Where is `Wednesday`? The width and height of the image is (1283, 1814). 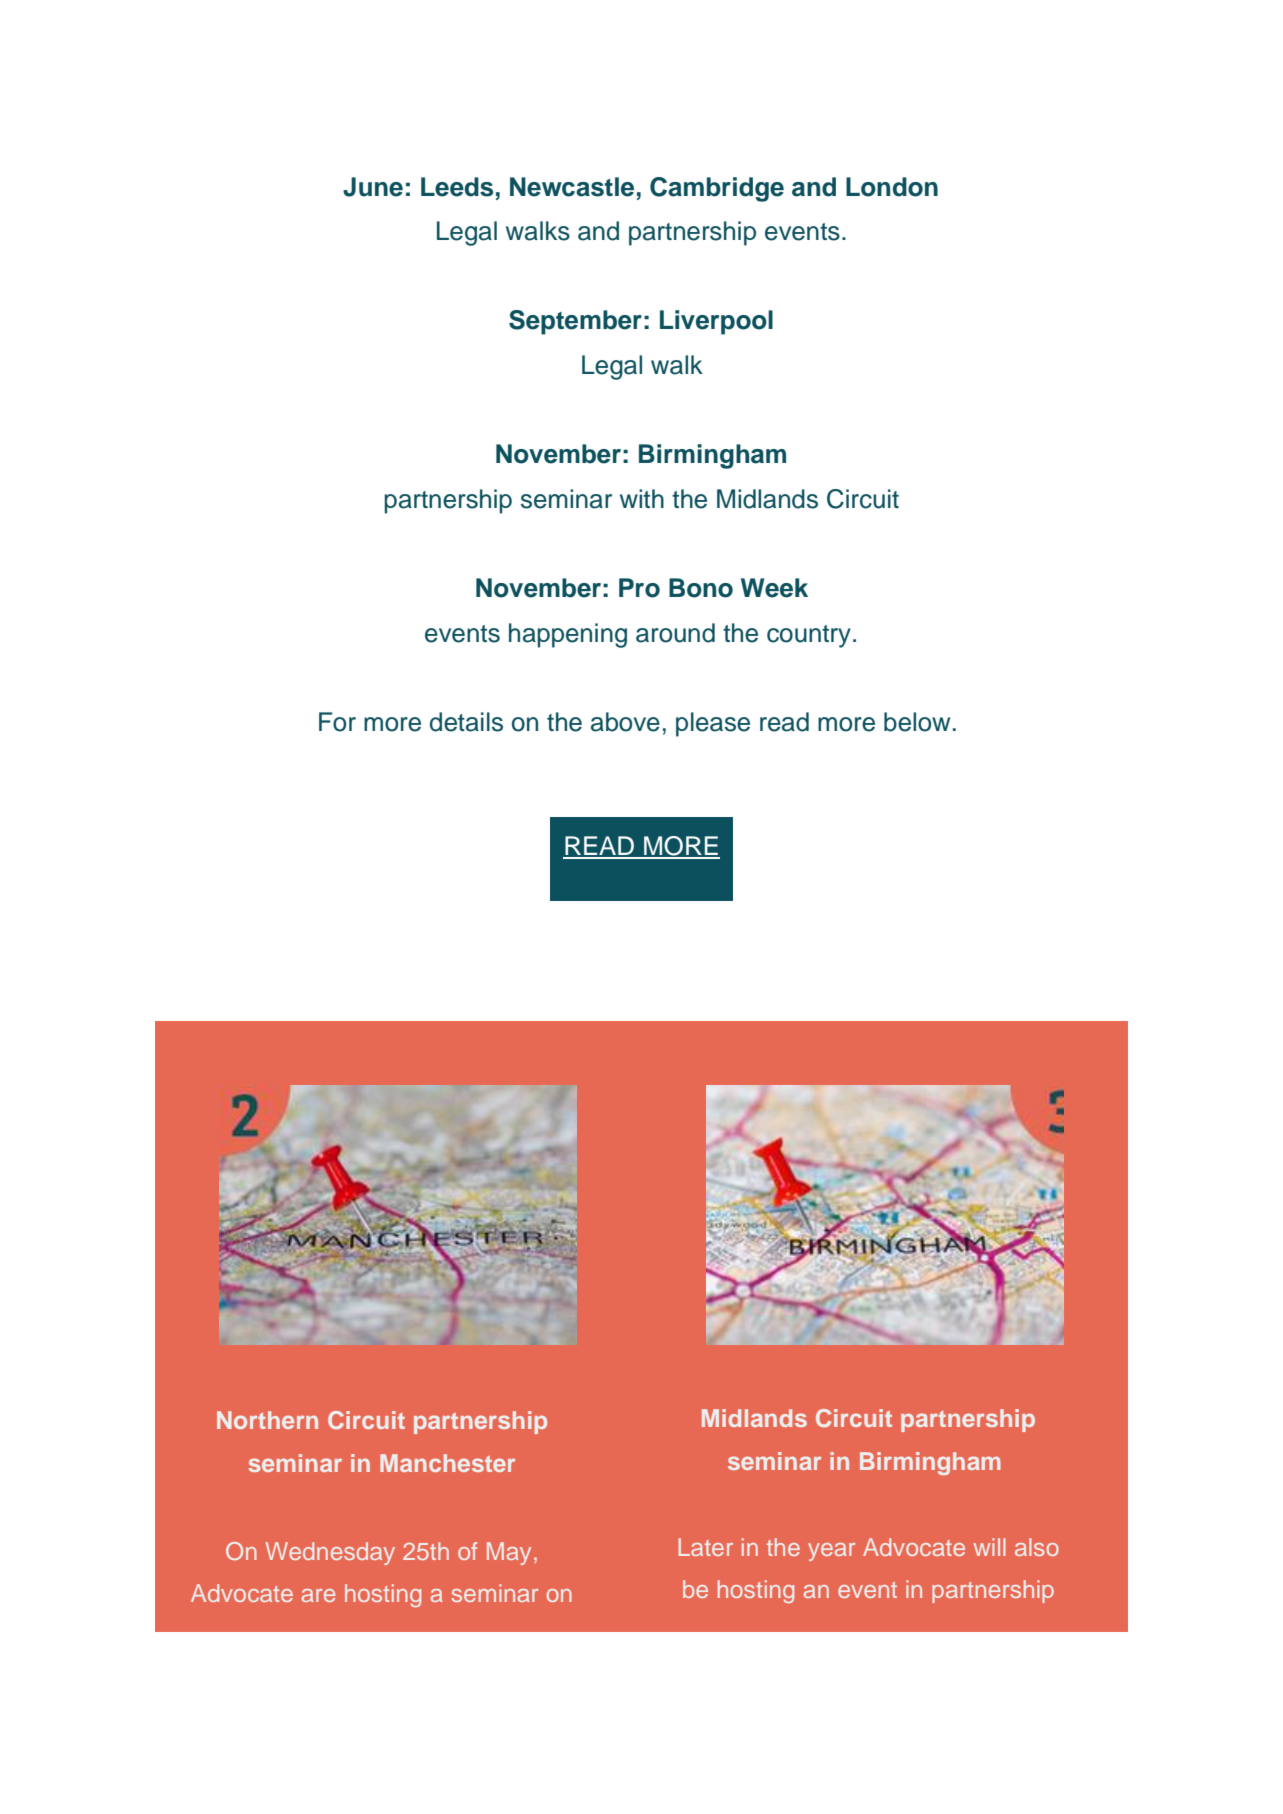 Wednesday is located at coordinates (330, 1553).
